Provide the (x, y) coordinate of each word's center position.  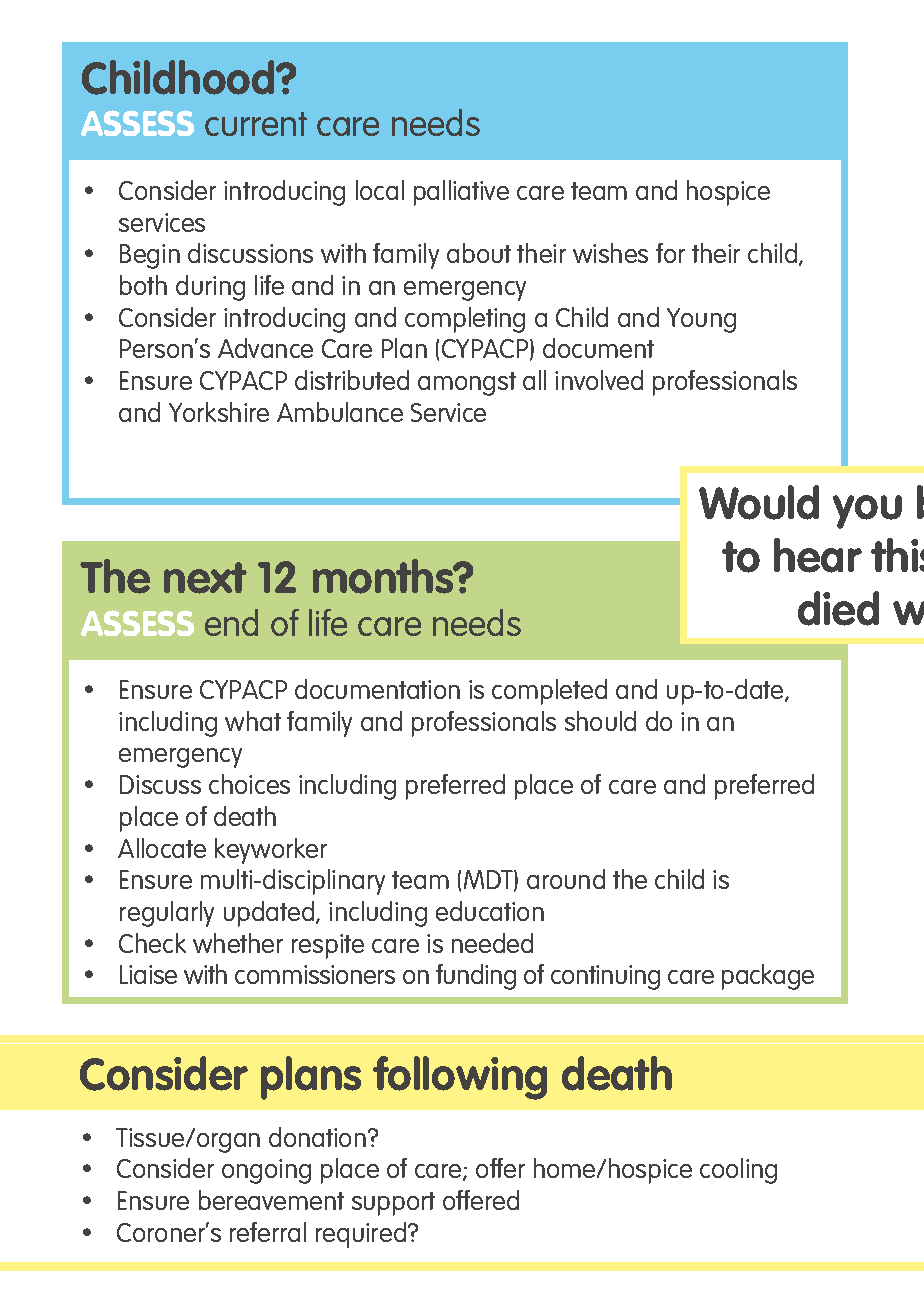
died (838, 608)
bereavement (271, 1200)
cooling (738, 1171)
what (253, 721)
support (393, 1204)
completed (549, 692)
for (670, 253)
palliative (461, 193)
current (256, 124)
